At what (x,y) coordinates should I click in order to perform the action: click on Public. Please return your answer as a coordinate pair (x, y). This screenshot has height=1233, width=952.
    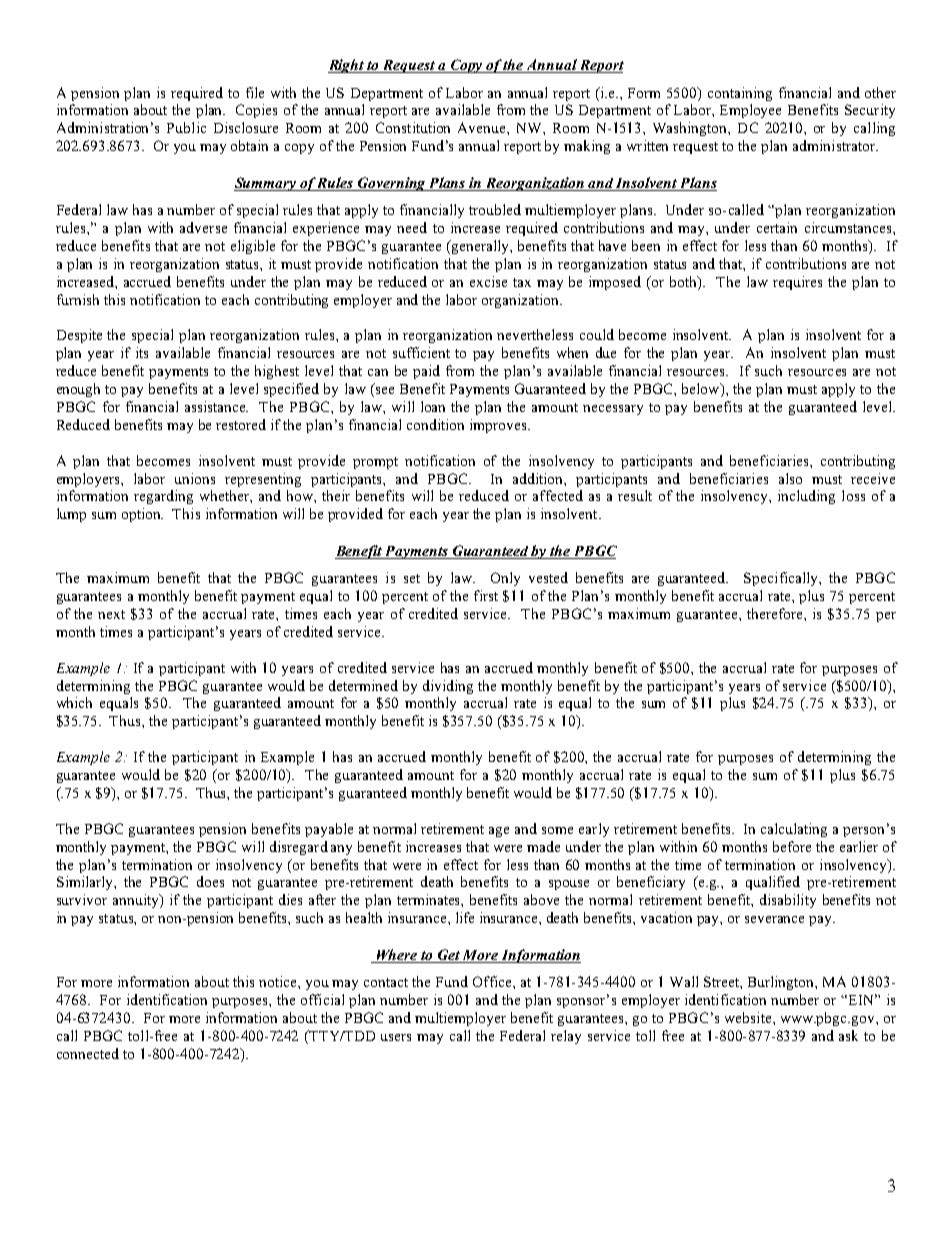
    Looking at the image, I should click on (186, 127).
